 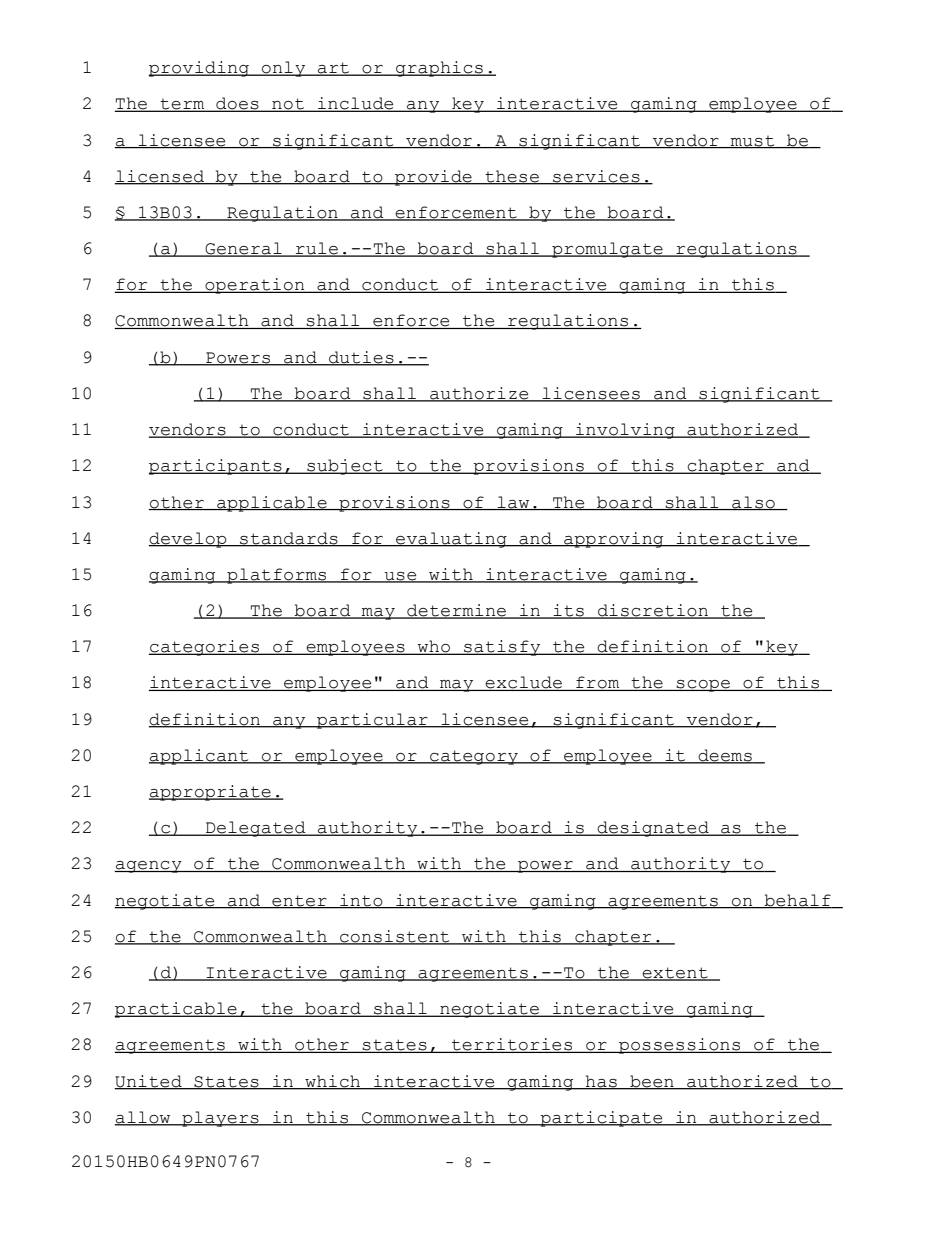 I want to click on discretion, so click(x=653, y=611).
